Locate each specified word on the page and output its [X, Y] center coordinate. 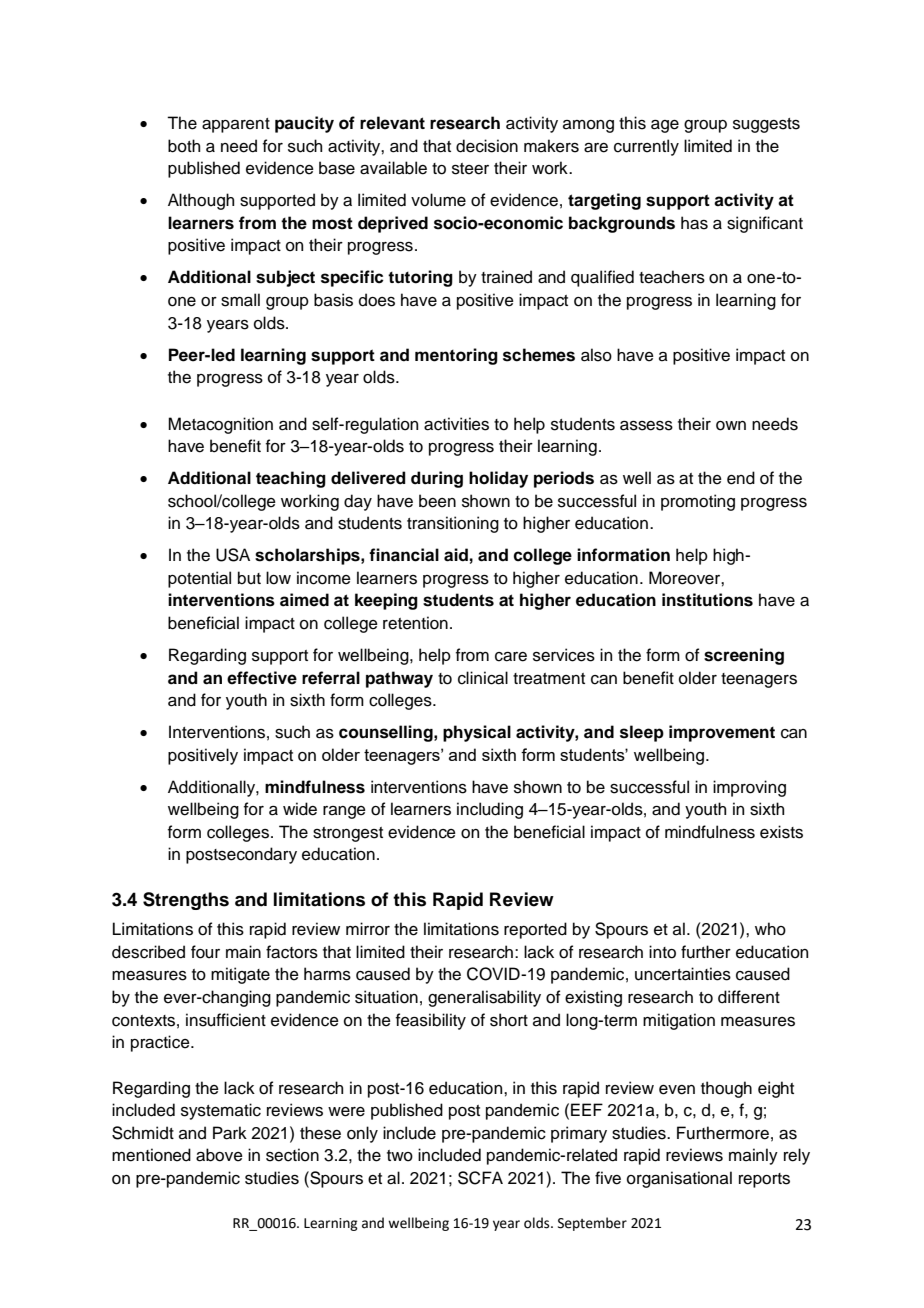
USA [233, 555]
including [490, 810]
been [437, 501]
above [219, 1155]
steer [470, 169]
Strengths [186, 901]
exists [781, 832]
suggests [766, 125]
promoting [698, 502]
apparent [236, 125]
